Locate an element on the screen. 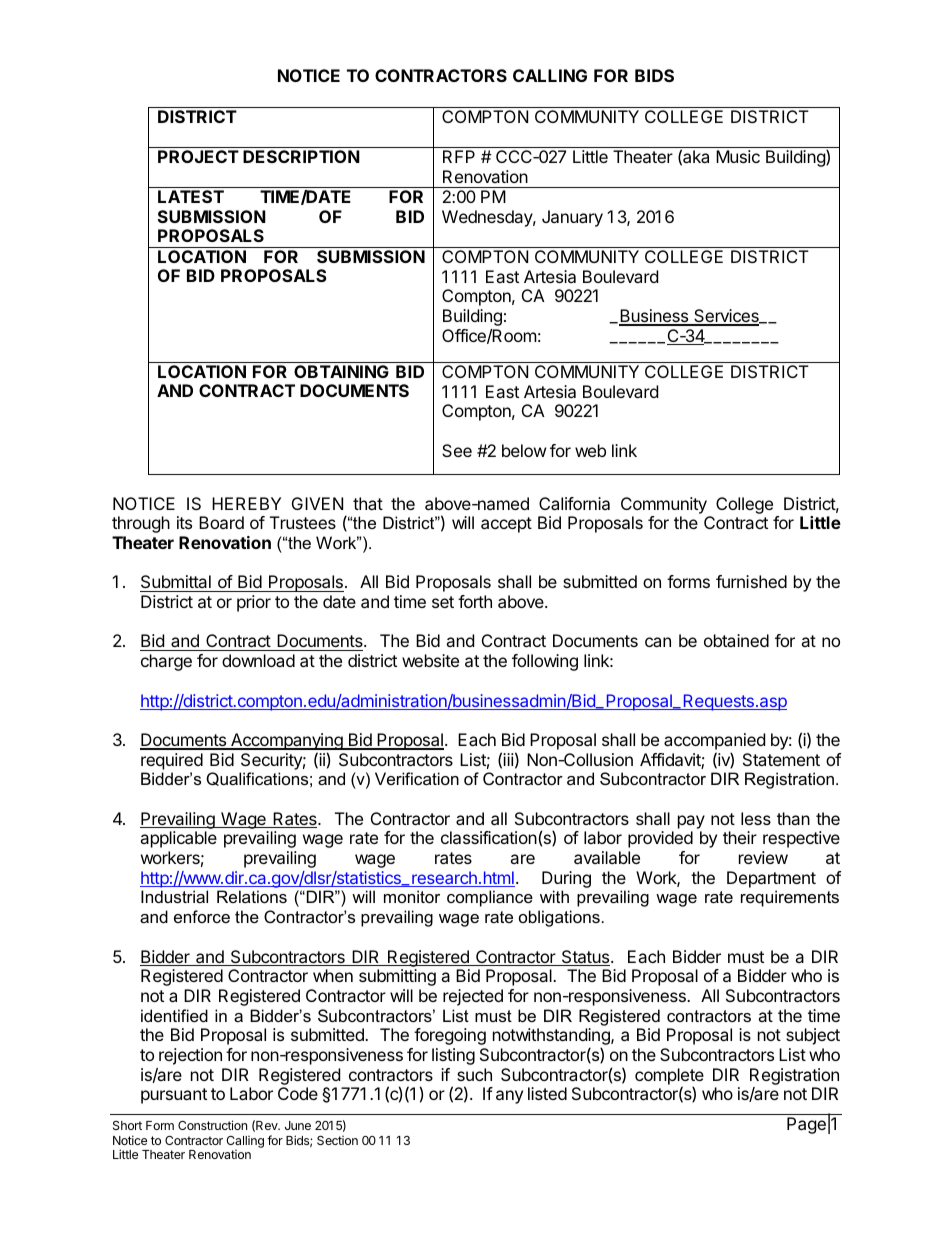 The height and width of the screenshot is (1233, 952). RFP is located at coordinates (459, 156).
